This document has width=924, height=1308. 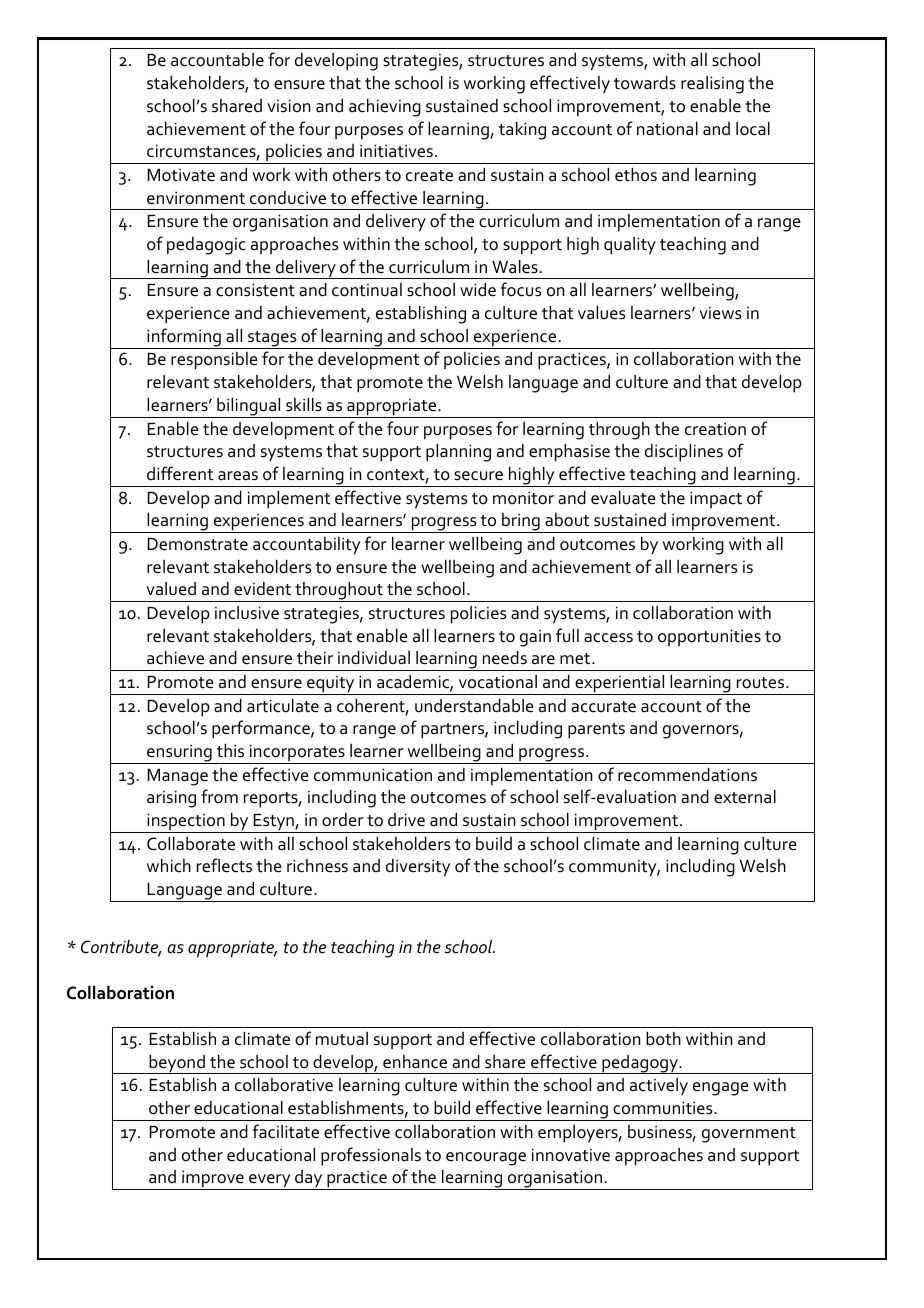 What do you see at coordinates (521, 523) in the document?
I see `bring` at bounding box center [521, 523].
